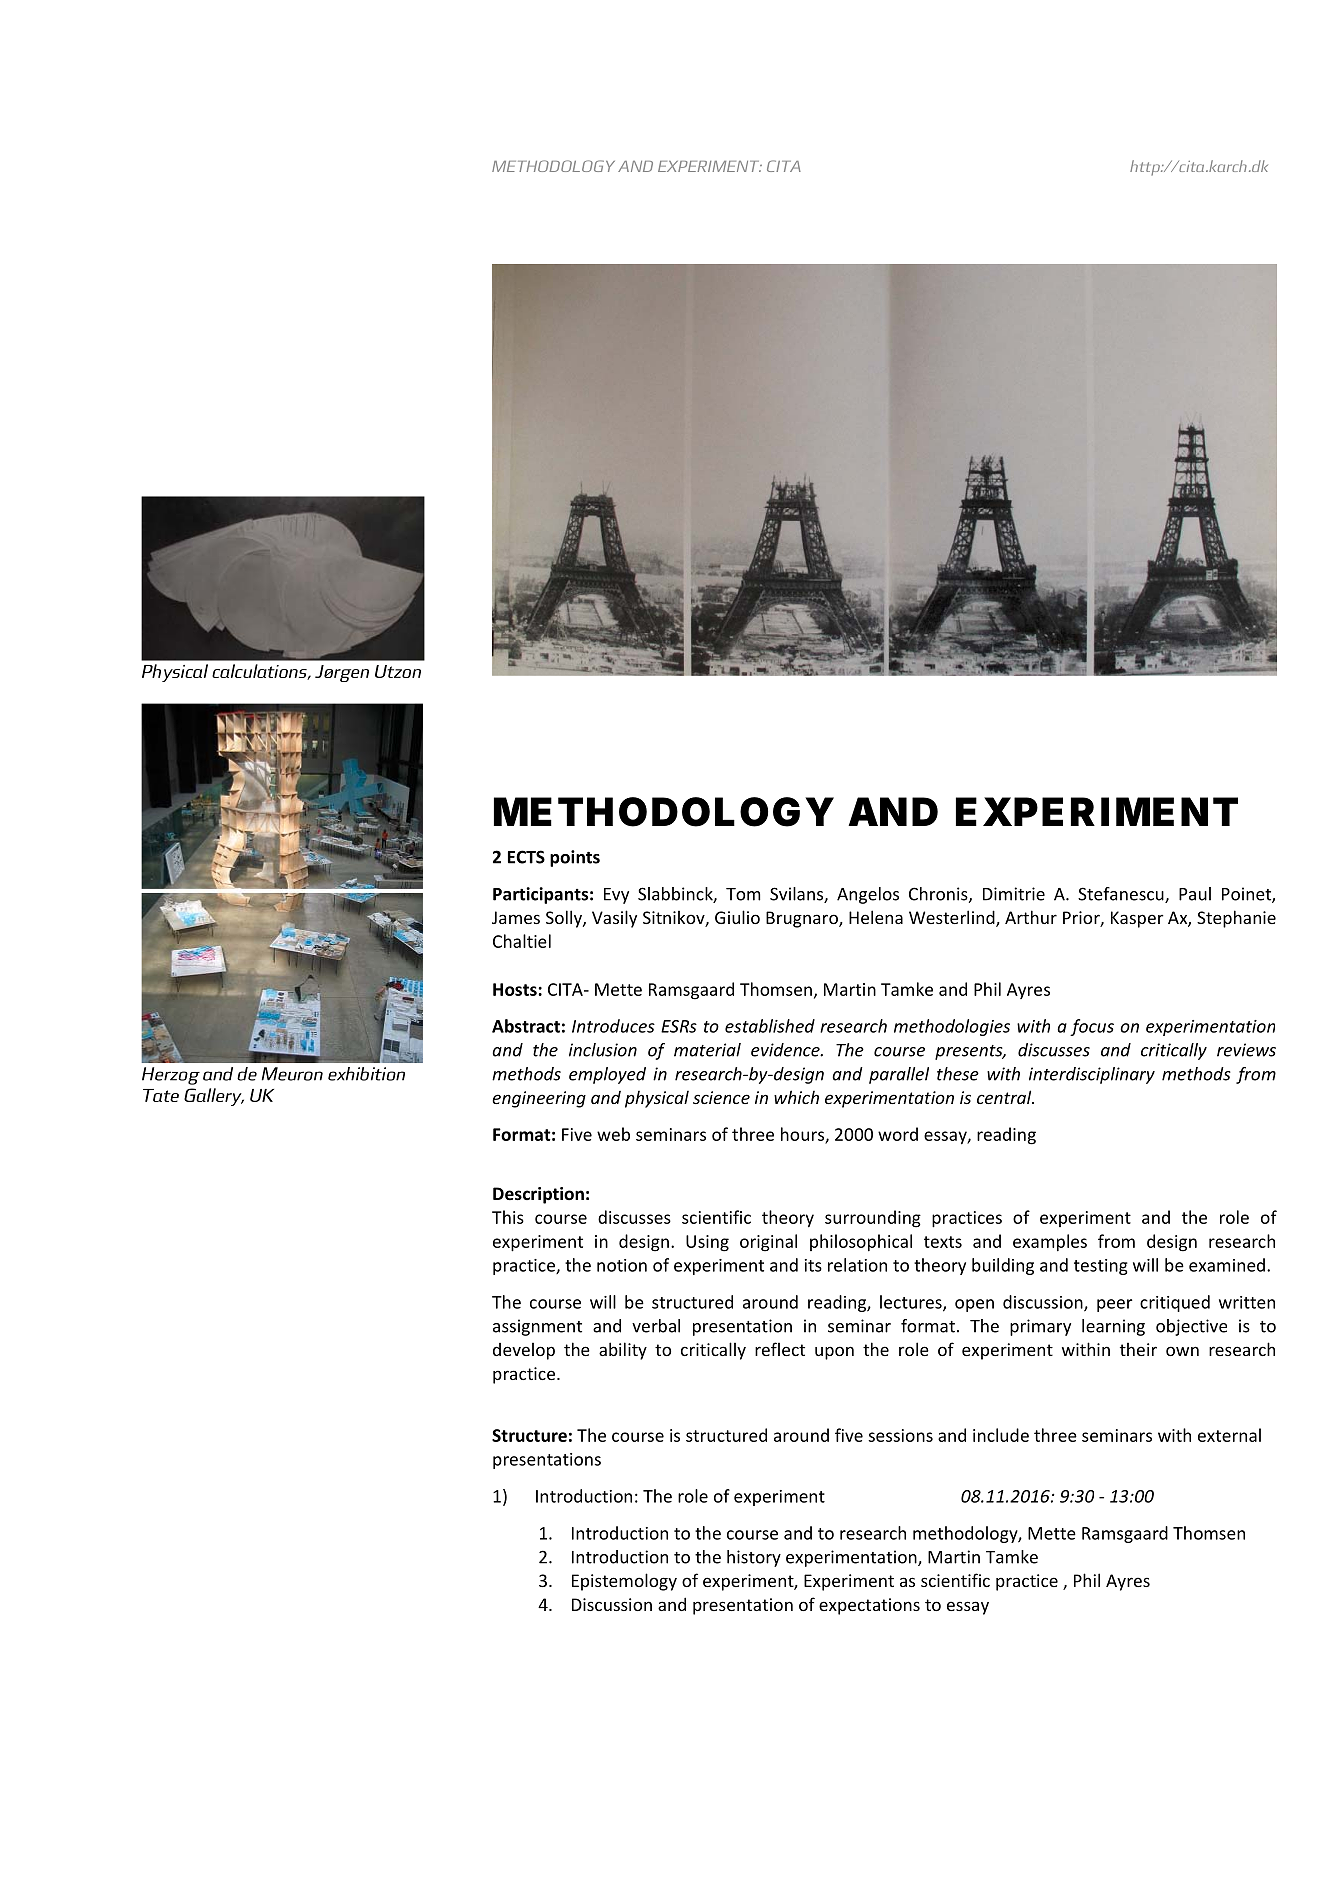  What do you see at coordinates (526, 857) in the screenshot?
I see `ECTS` at bounding box center [526, 857].
